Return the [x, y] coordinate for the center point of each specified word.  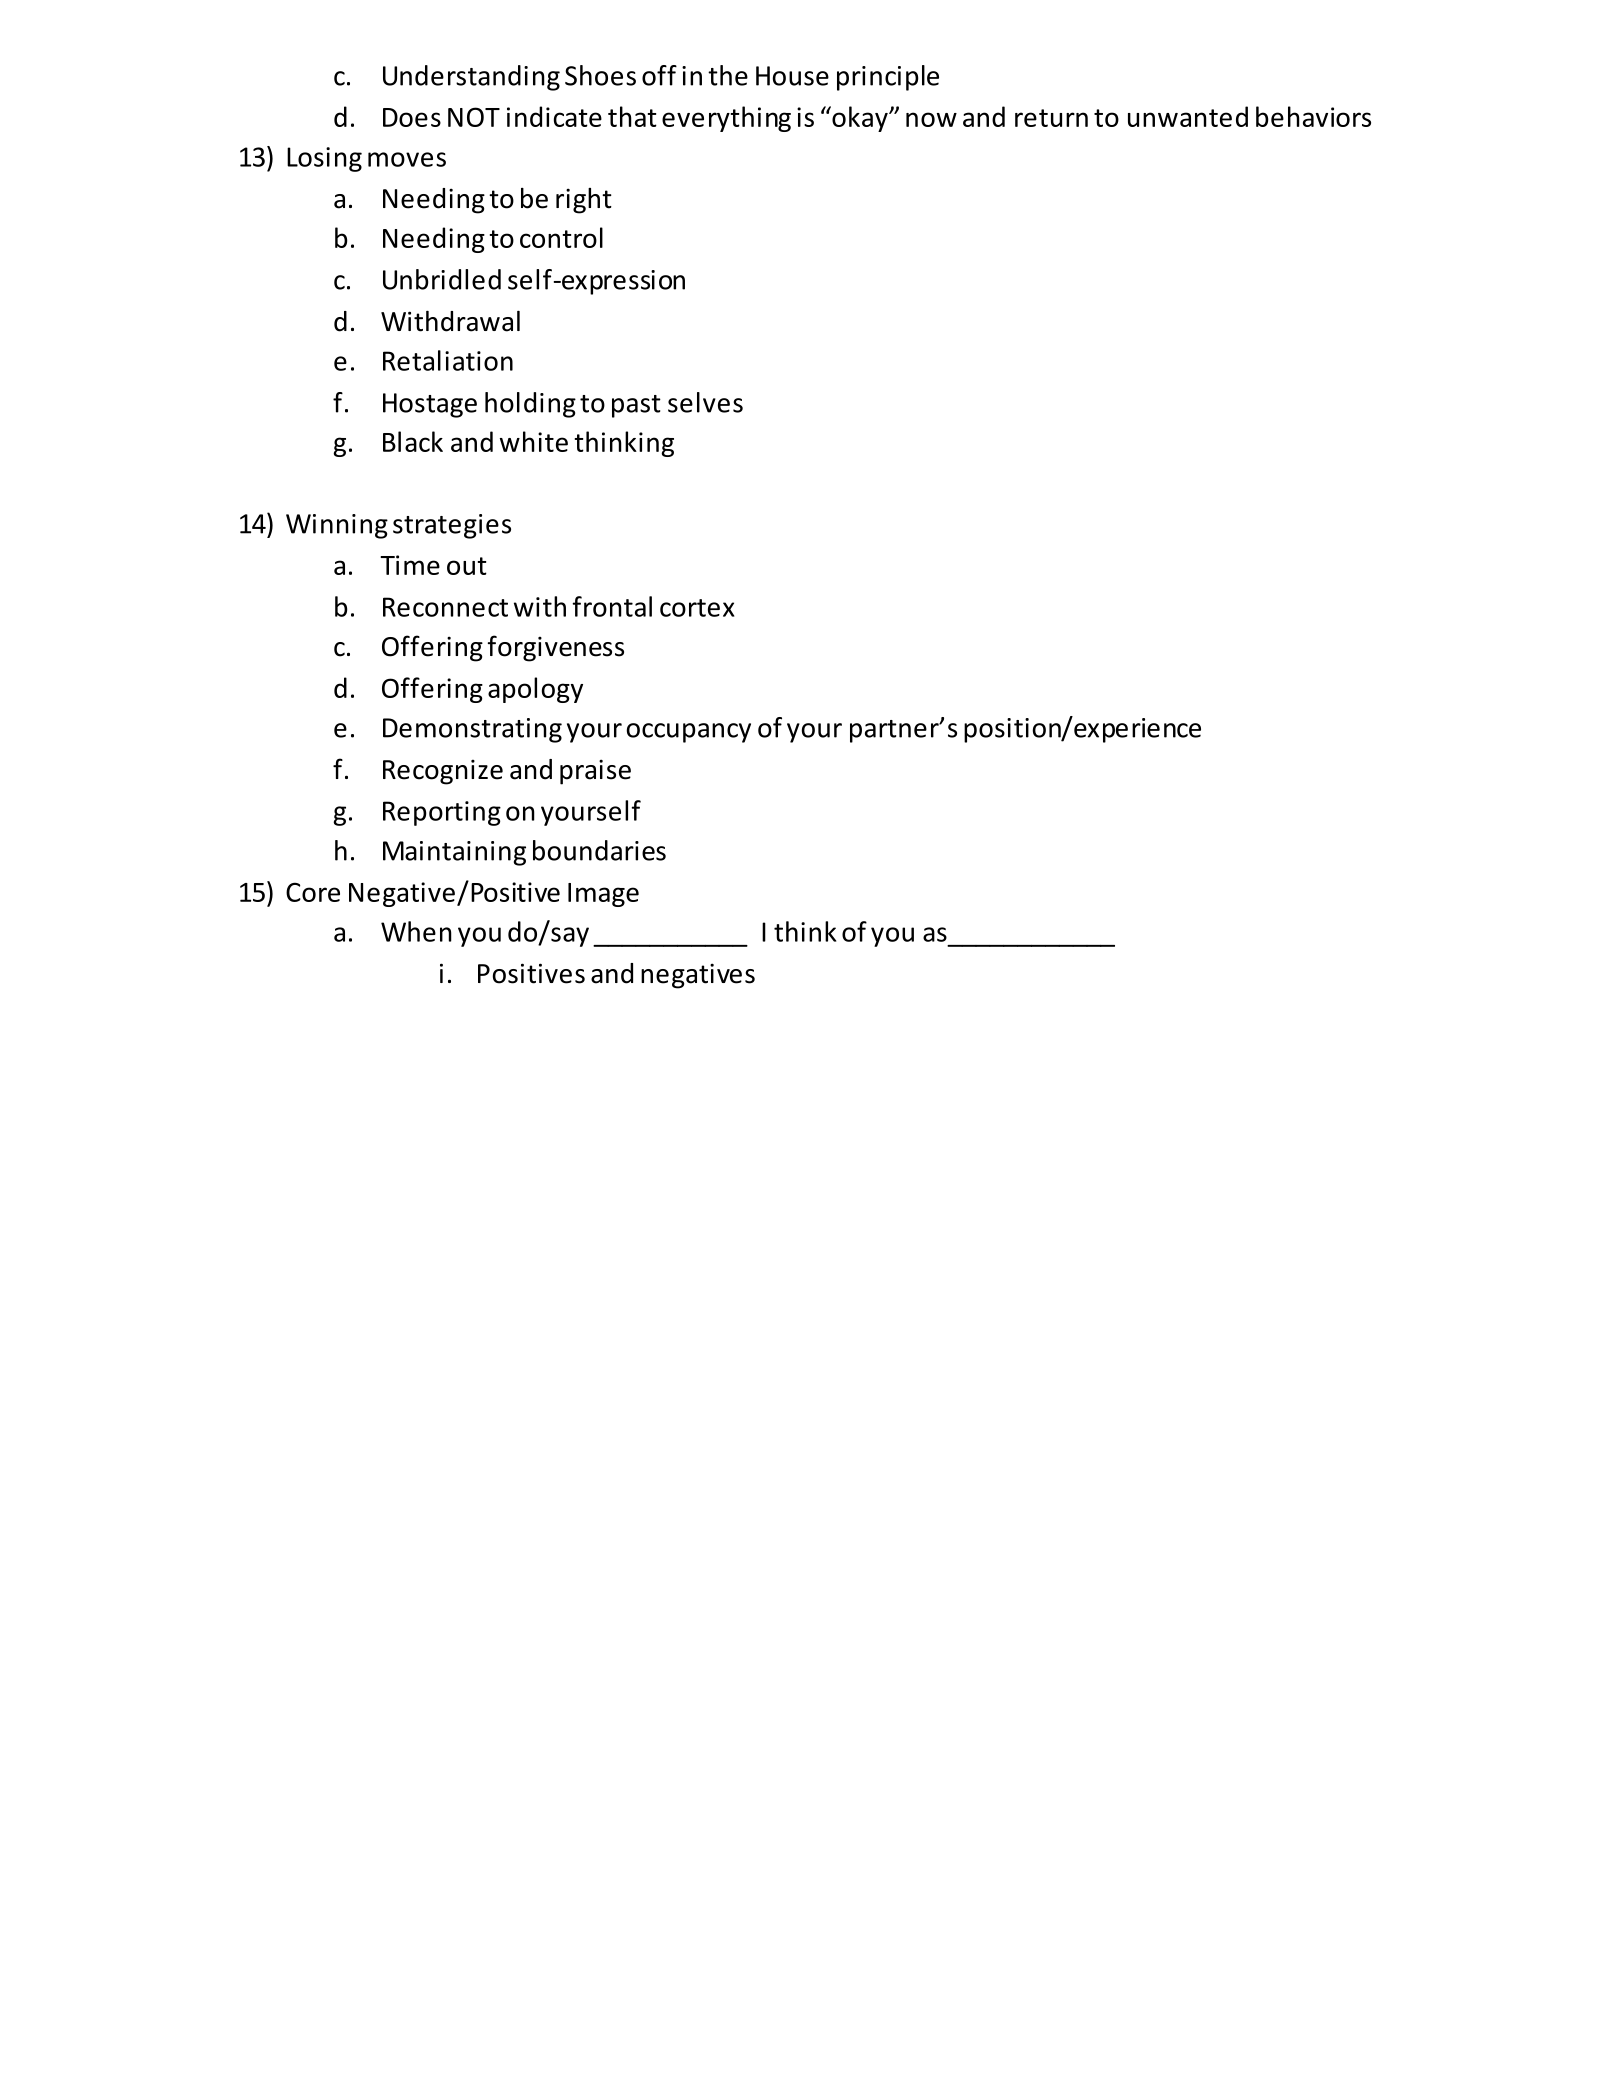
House [792, 76]
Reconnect [445, 607]
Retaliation [448, 360]
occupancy [689, 733]
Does [412, 117]
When [416, 931]
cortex [697, 608]
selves [705, 402]
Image [603, 895]
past [636, 406]
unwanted [1188, 116]
